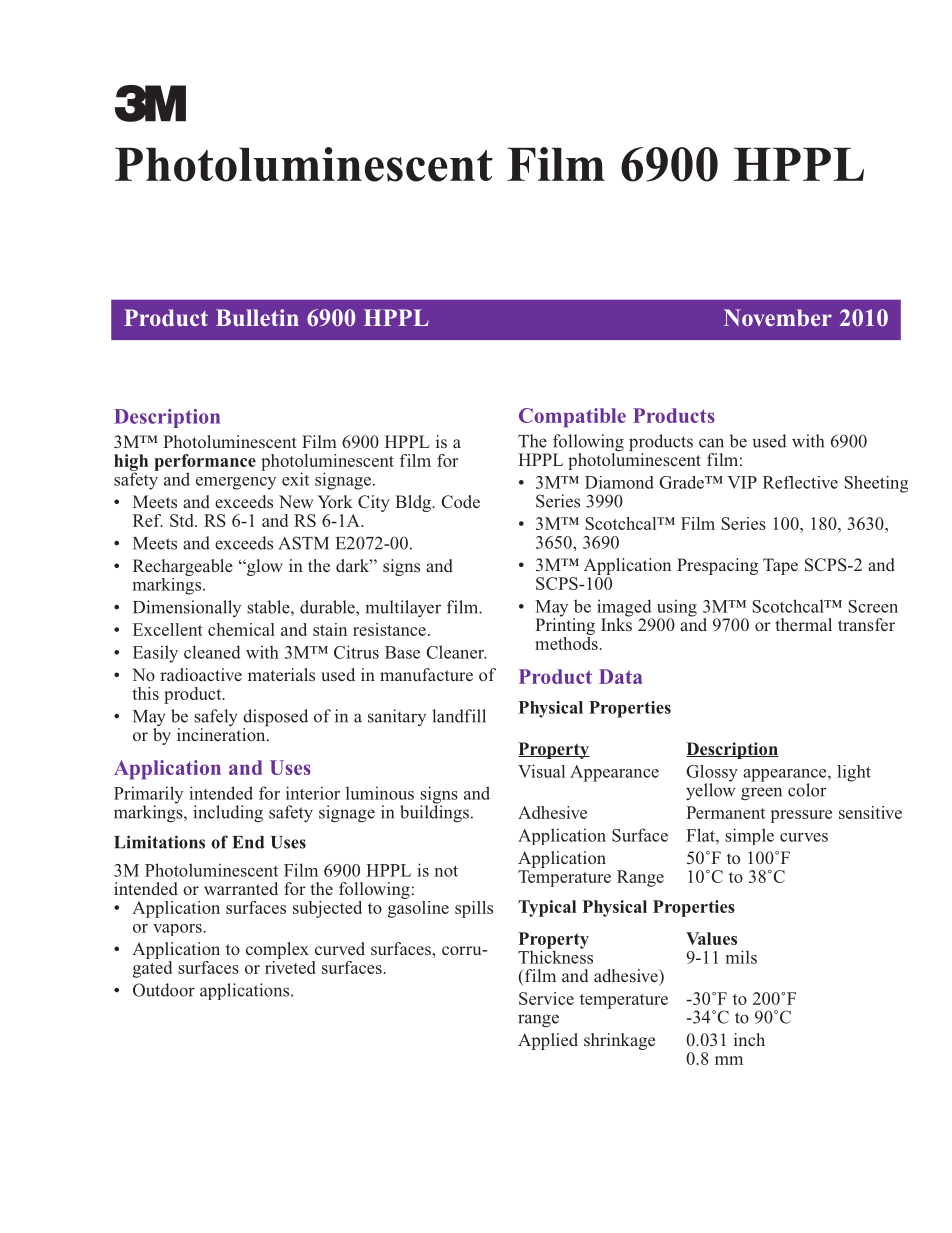 This screenshot has height=1233, width=952. What do you see at coordinates (241, 888) in the screenshot?
I see `warranted` at bounding box center [241, 888].
